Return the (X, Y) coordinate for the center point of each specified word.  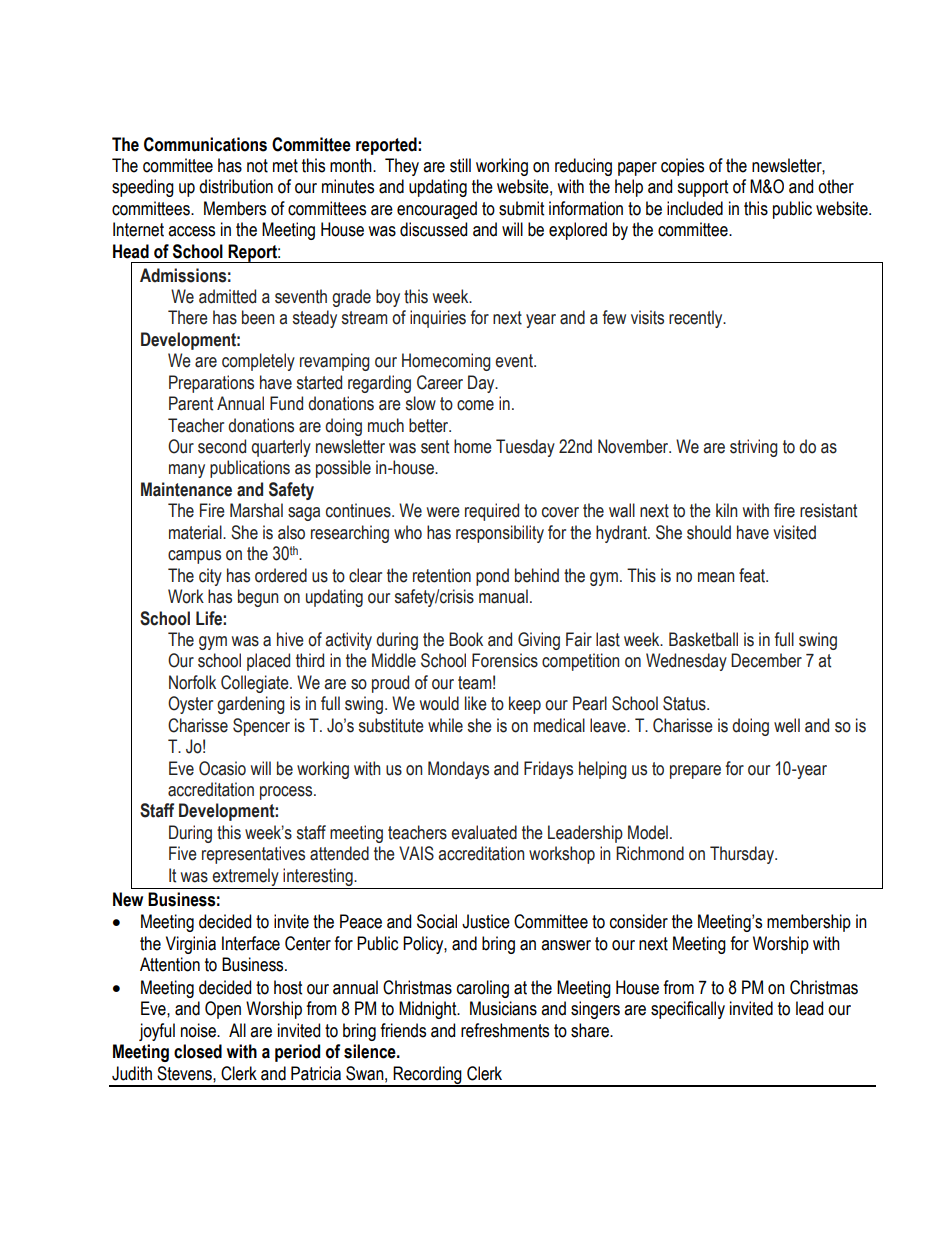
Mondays (458, 770)
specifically (688, 1010)
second (222, 446)
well (787, 725)
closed (198, 1051)
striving (754, 448)
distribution (236, 186)
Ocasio (222, 768)
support (702, 188)
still (460, 165)
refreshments (505, 1030)
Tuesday (525, 448)
